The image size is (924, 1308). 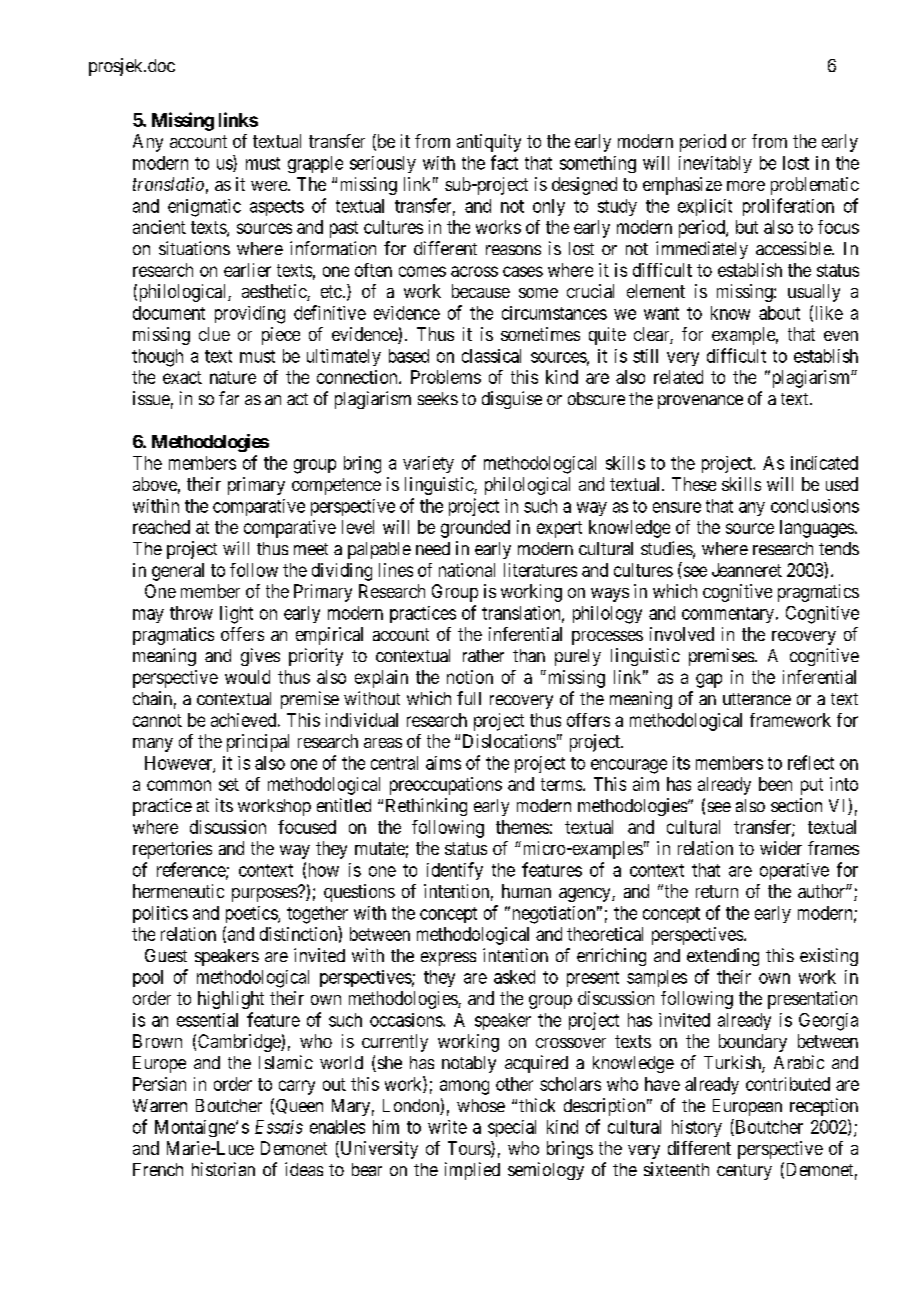 I want to click on fact, so click(x=504, y=162).
